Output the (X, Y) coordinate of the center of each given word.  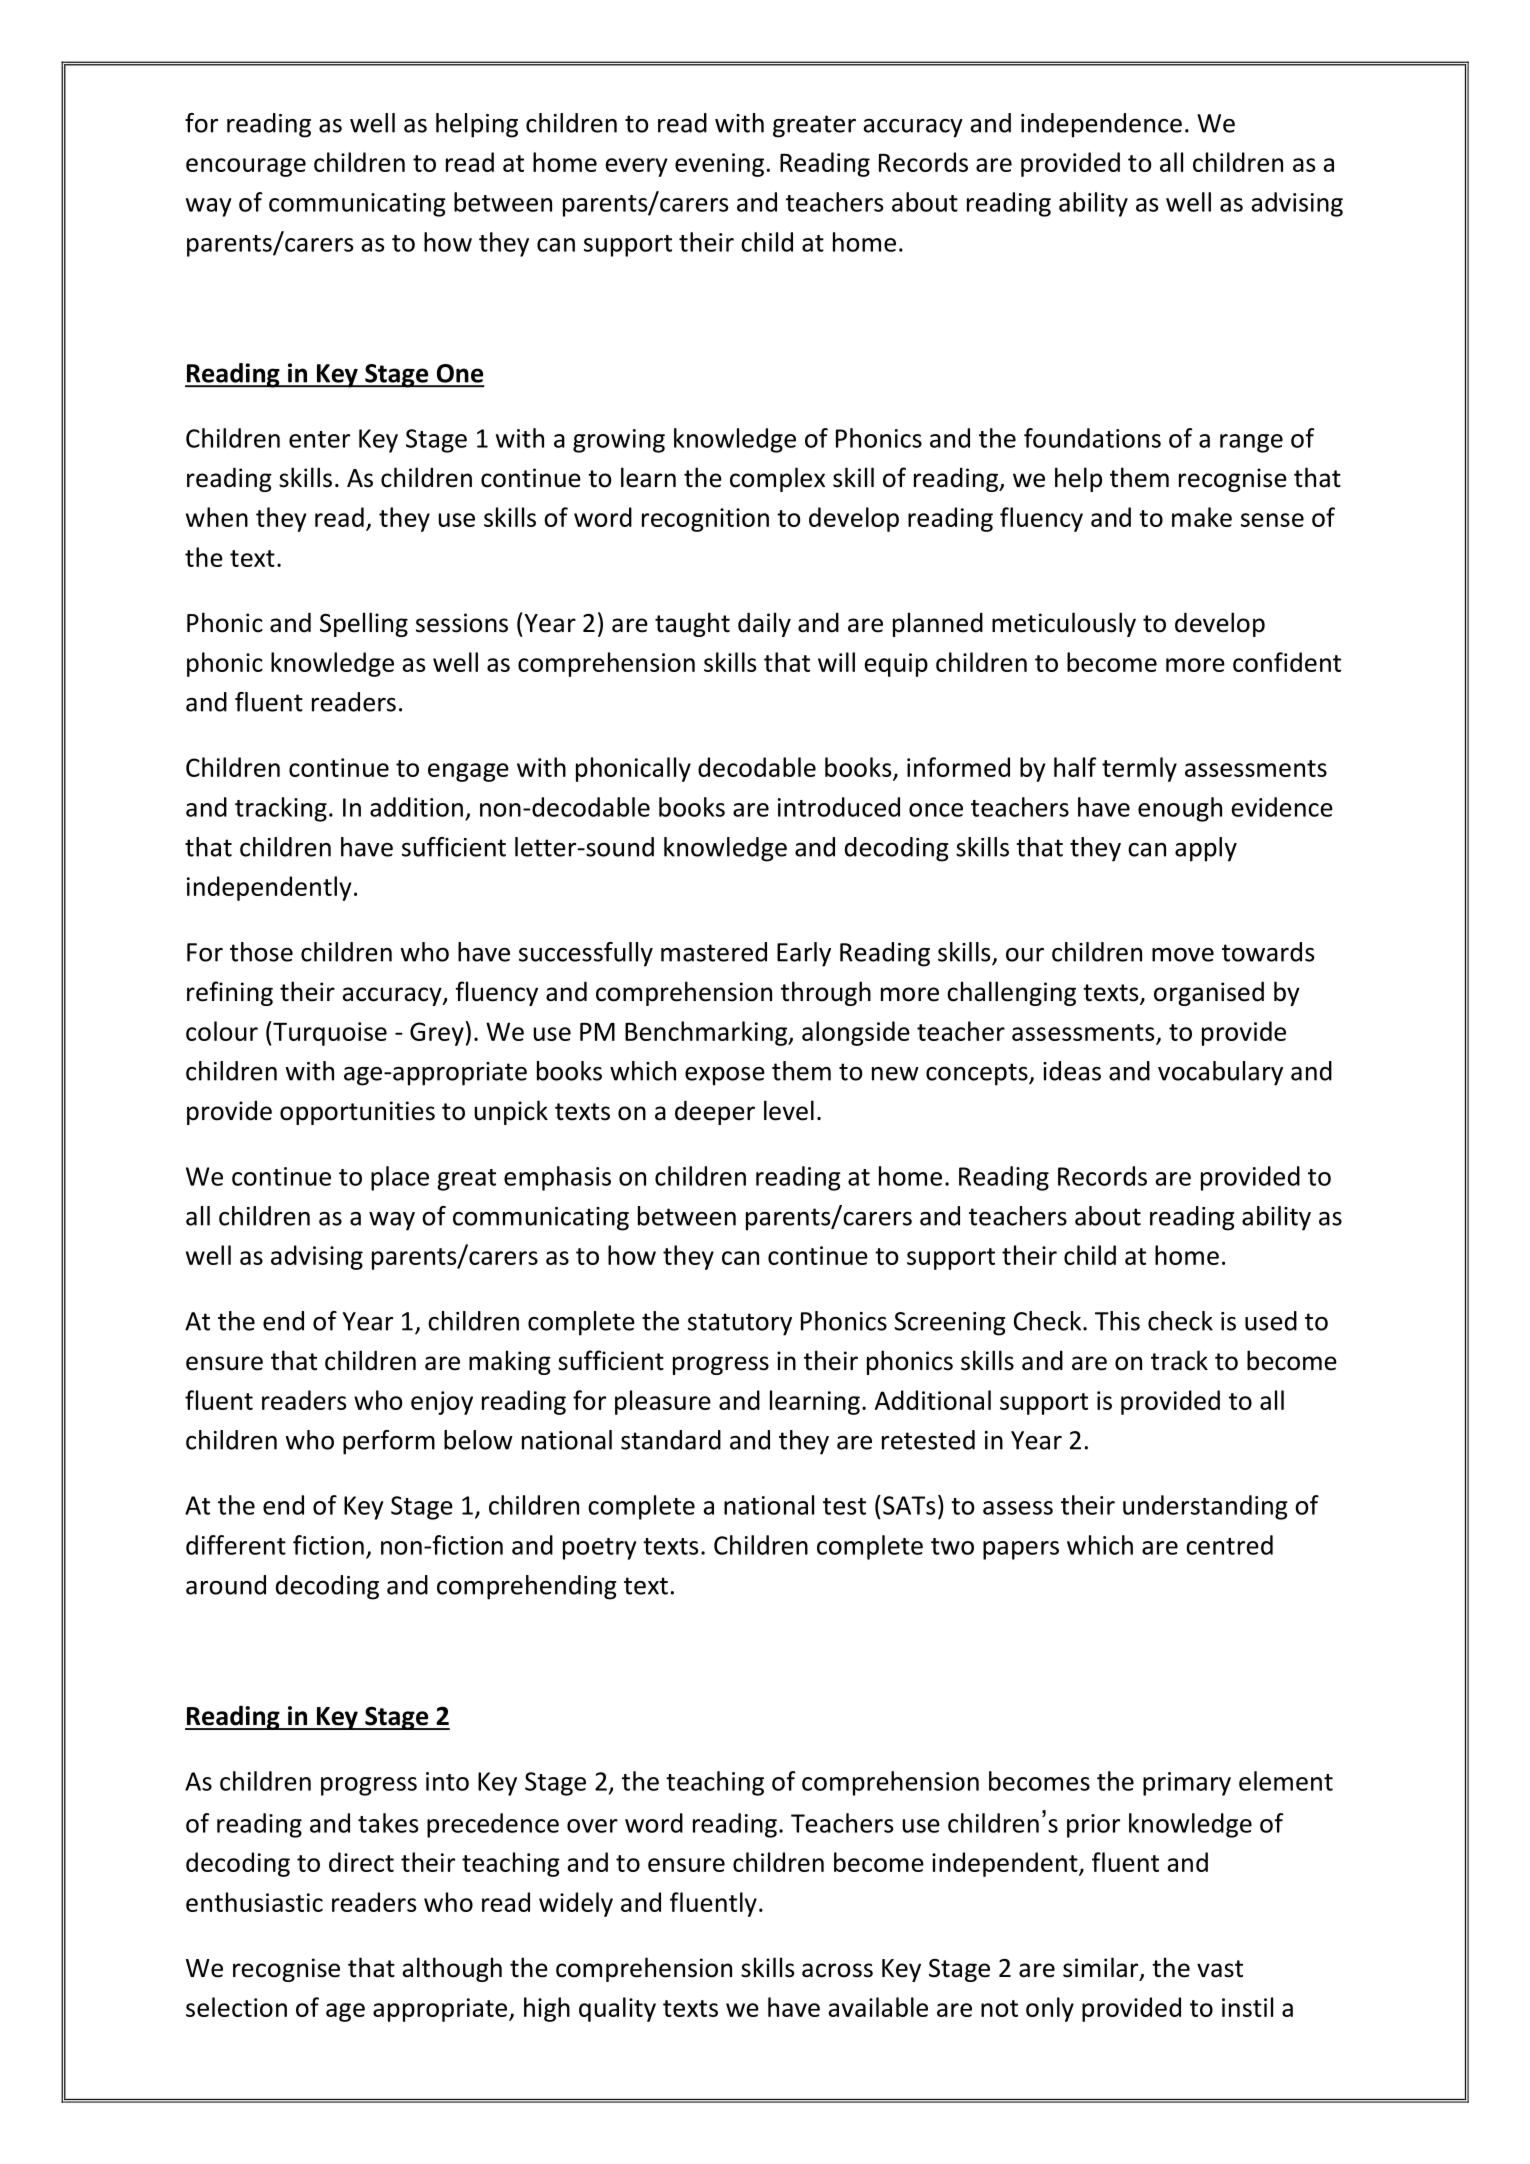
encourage (246, 167)
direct (361, 1862)
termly (1139, 769)
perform (389, 1442)
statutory (740, 1324)
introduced (839, 807)
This (1117, 1321)
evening (719, 165)
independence (1101, 125)
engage (468, 772)
